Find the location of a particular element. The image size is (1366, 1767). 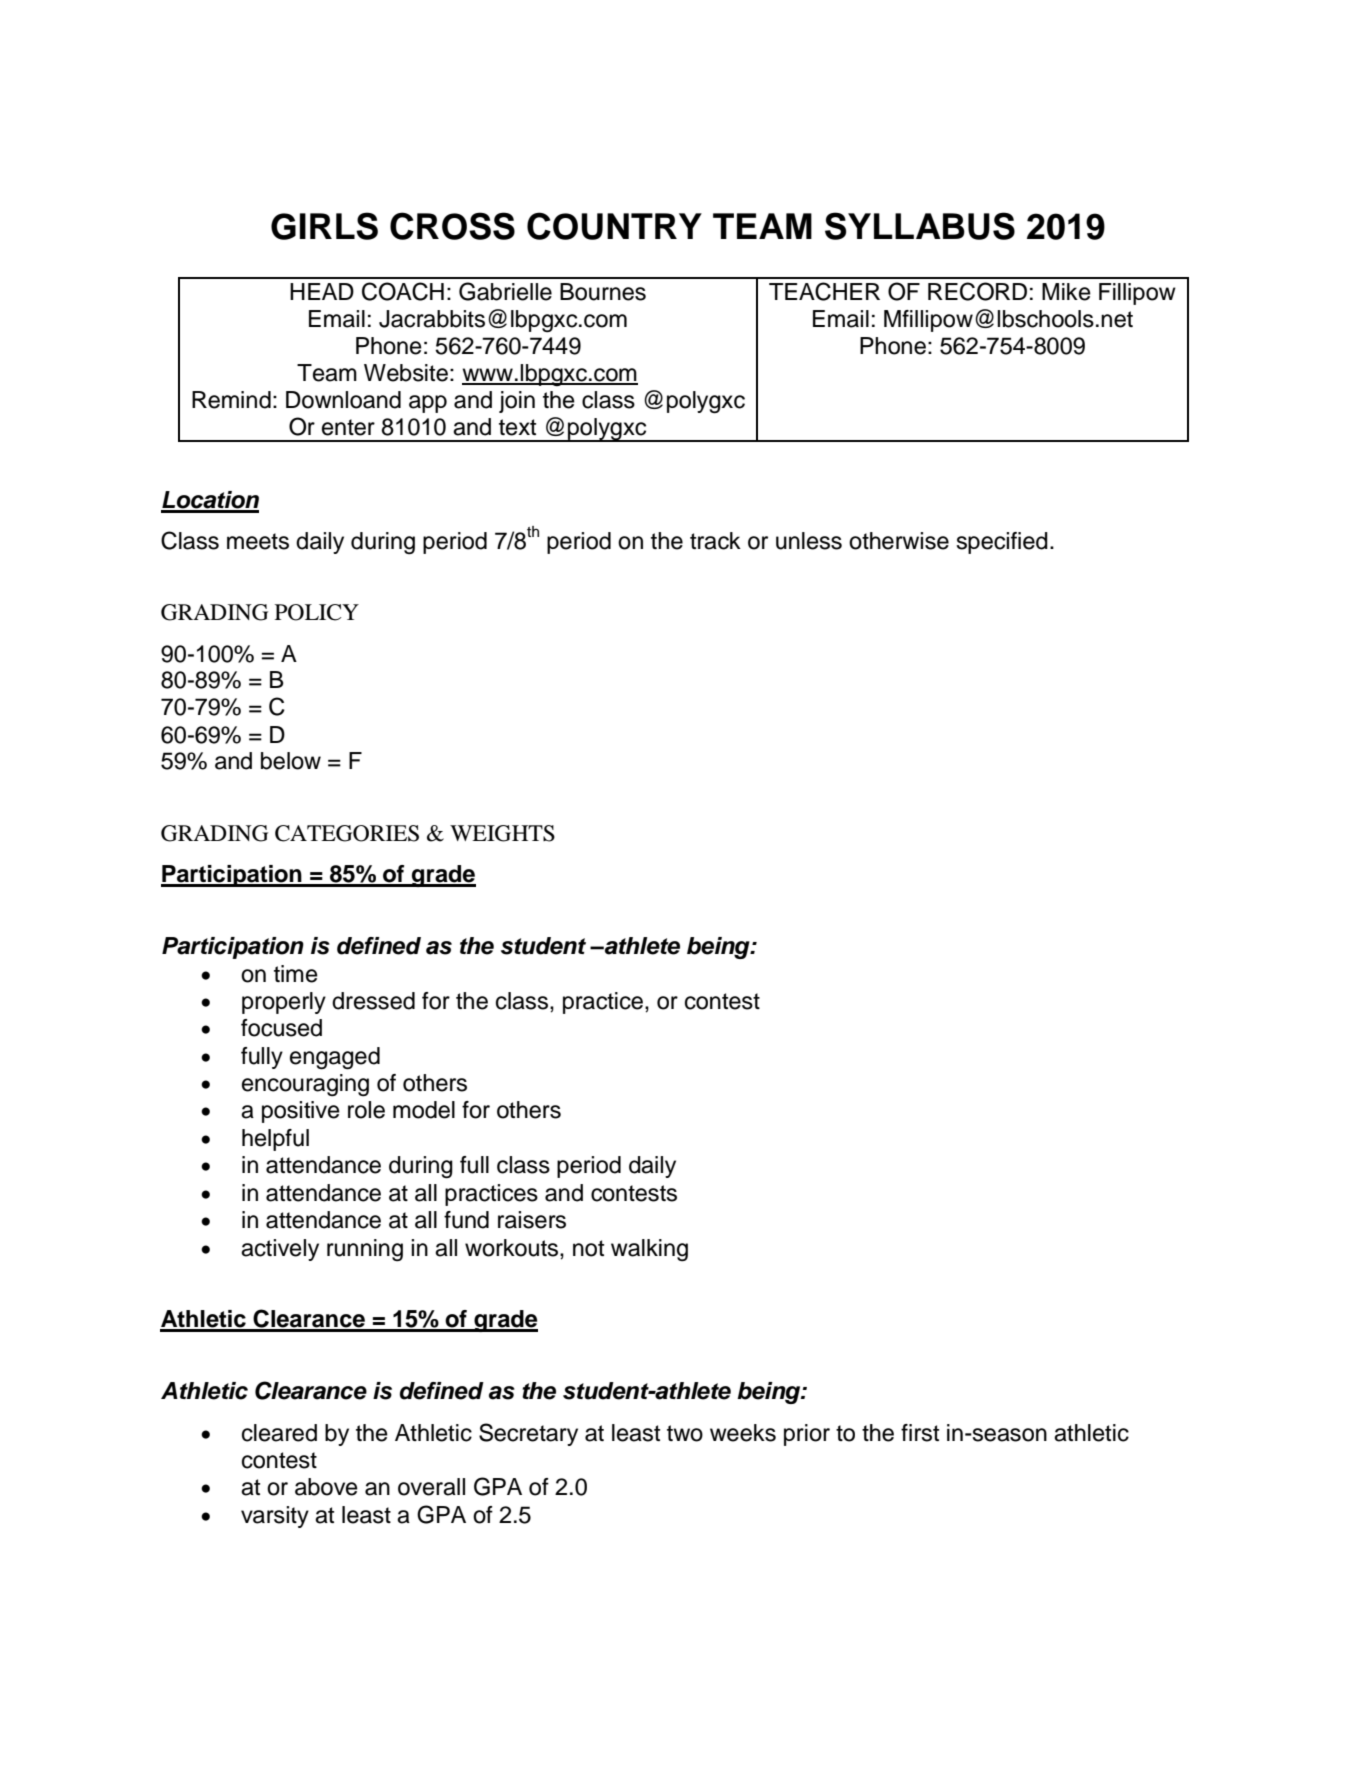

COUNTRY is located at coordinates (614, 226).
